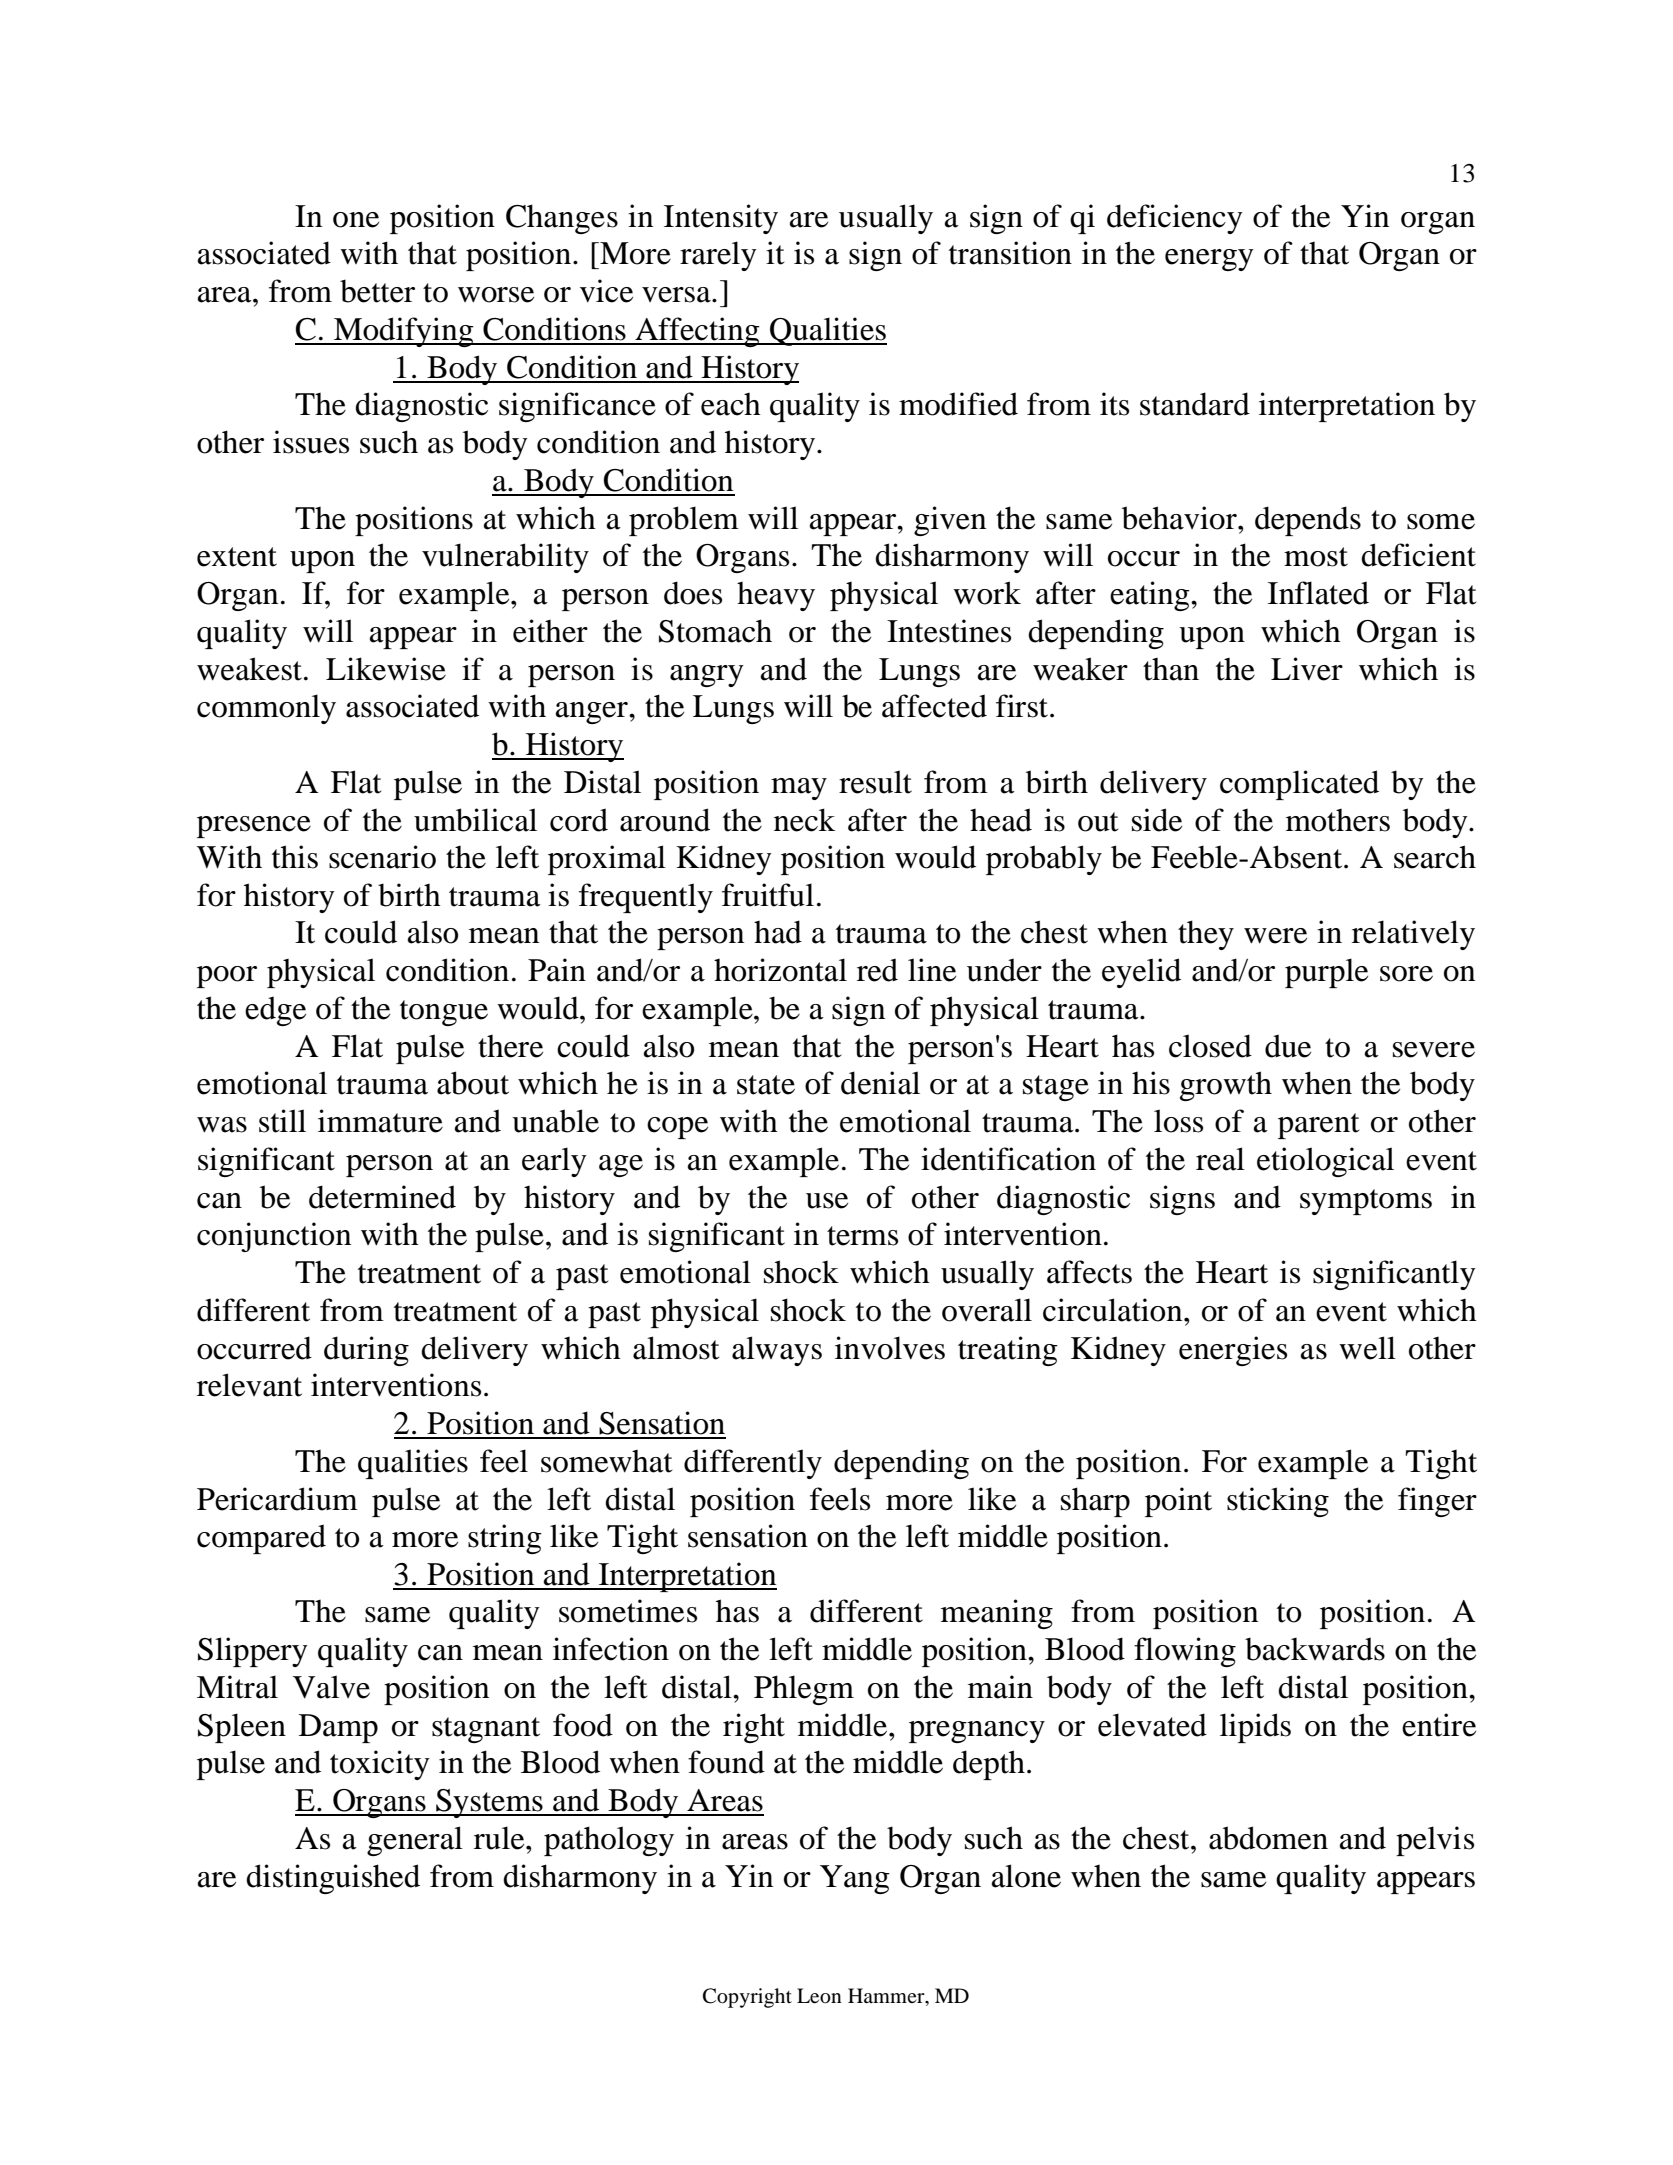 The width and height of the screenshot is (1673, 2165). I want to click on rarely, so click(718, 256).
